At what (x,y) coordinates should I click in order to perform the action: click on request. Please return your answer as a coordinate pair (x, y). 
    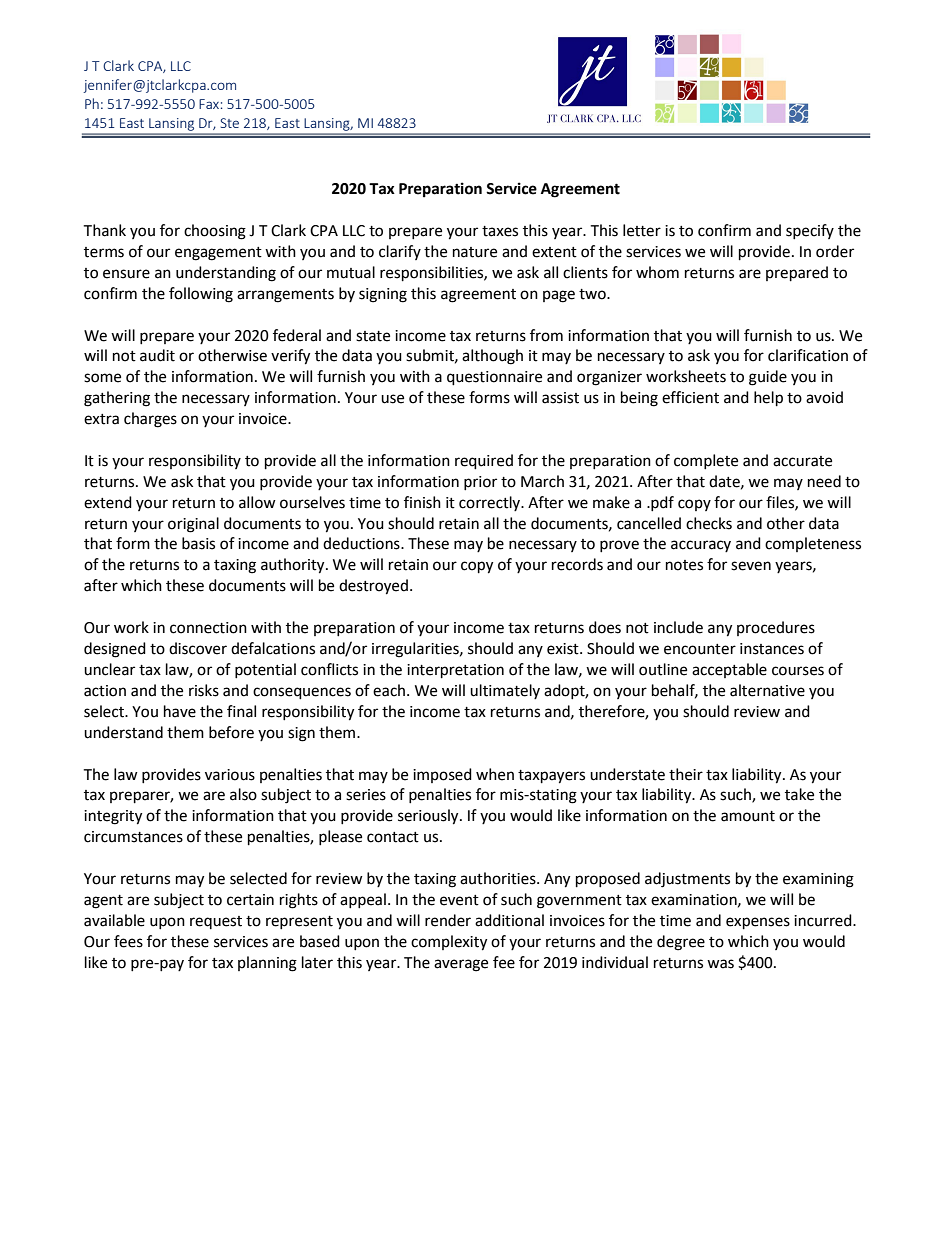
    Looking at the image, I should click on (216, 922).
